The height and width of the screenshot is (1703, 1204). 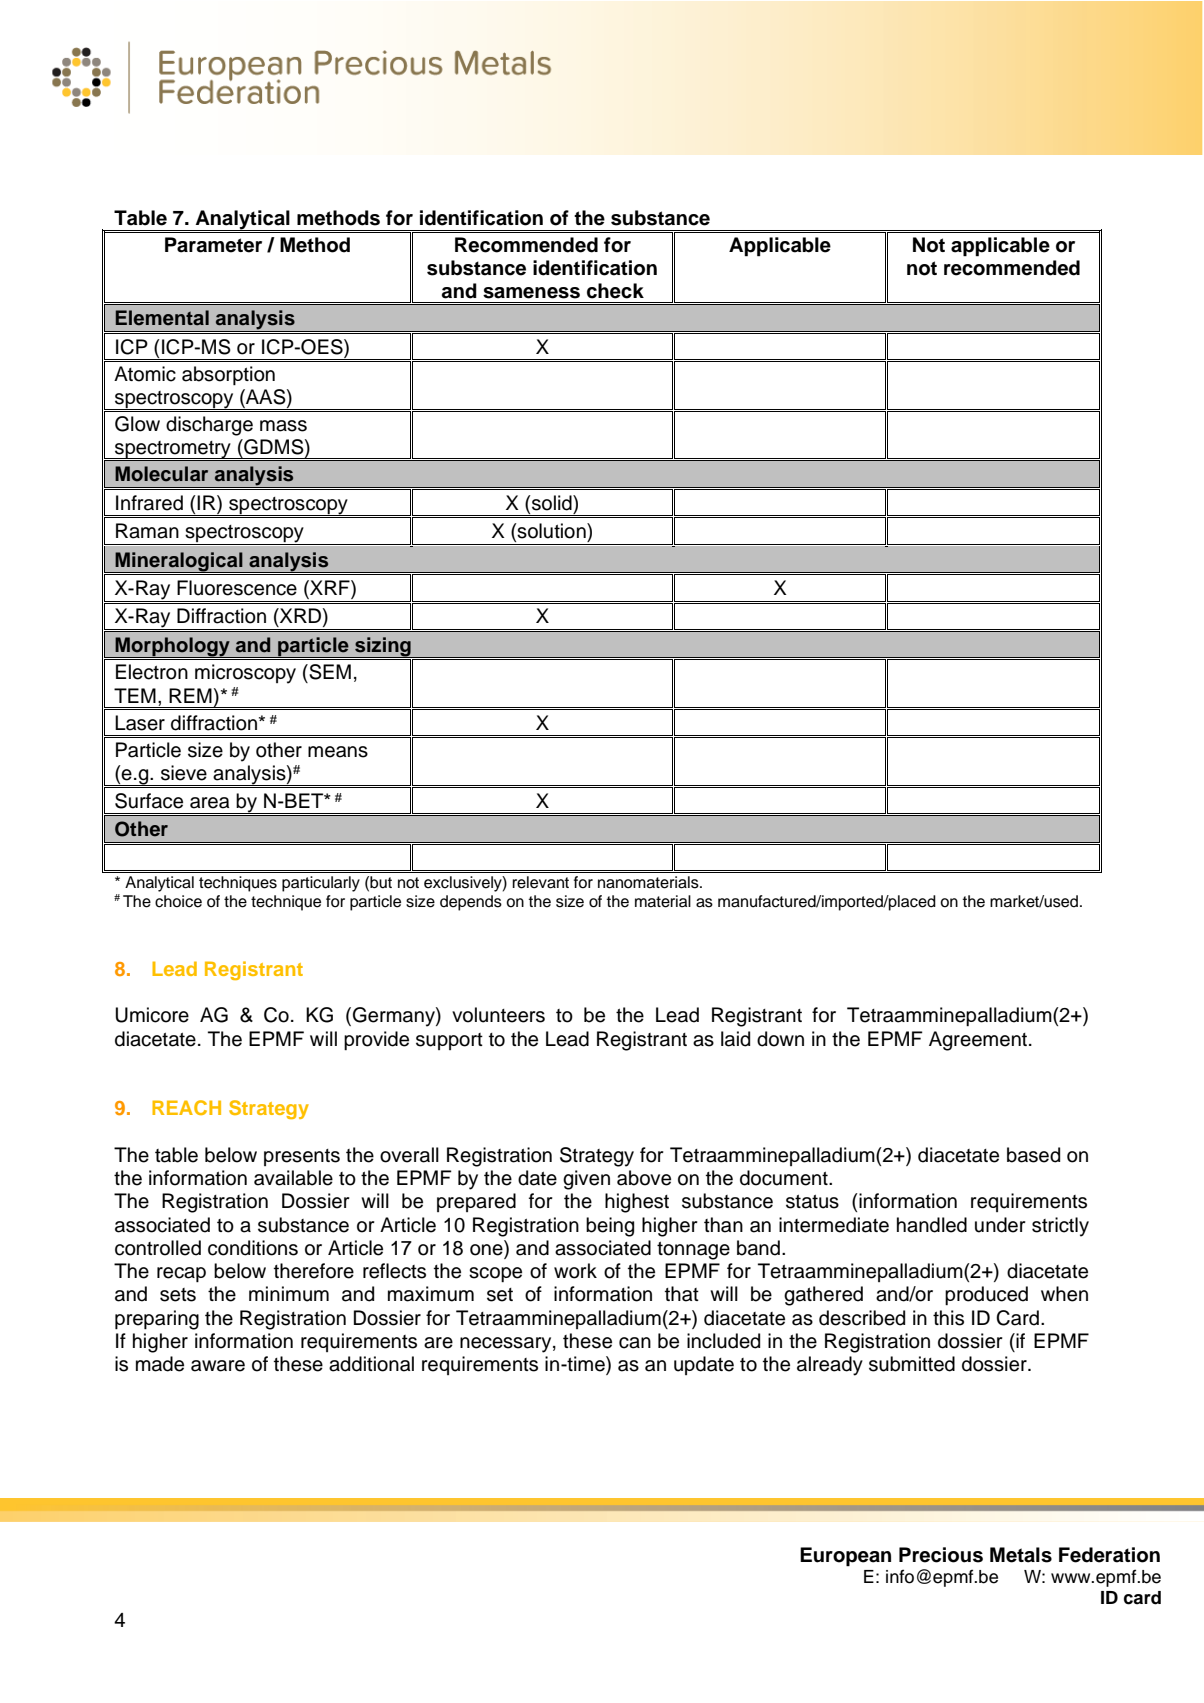 I want to click on Agreement, so click(x=978, y=1041).
